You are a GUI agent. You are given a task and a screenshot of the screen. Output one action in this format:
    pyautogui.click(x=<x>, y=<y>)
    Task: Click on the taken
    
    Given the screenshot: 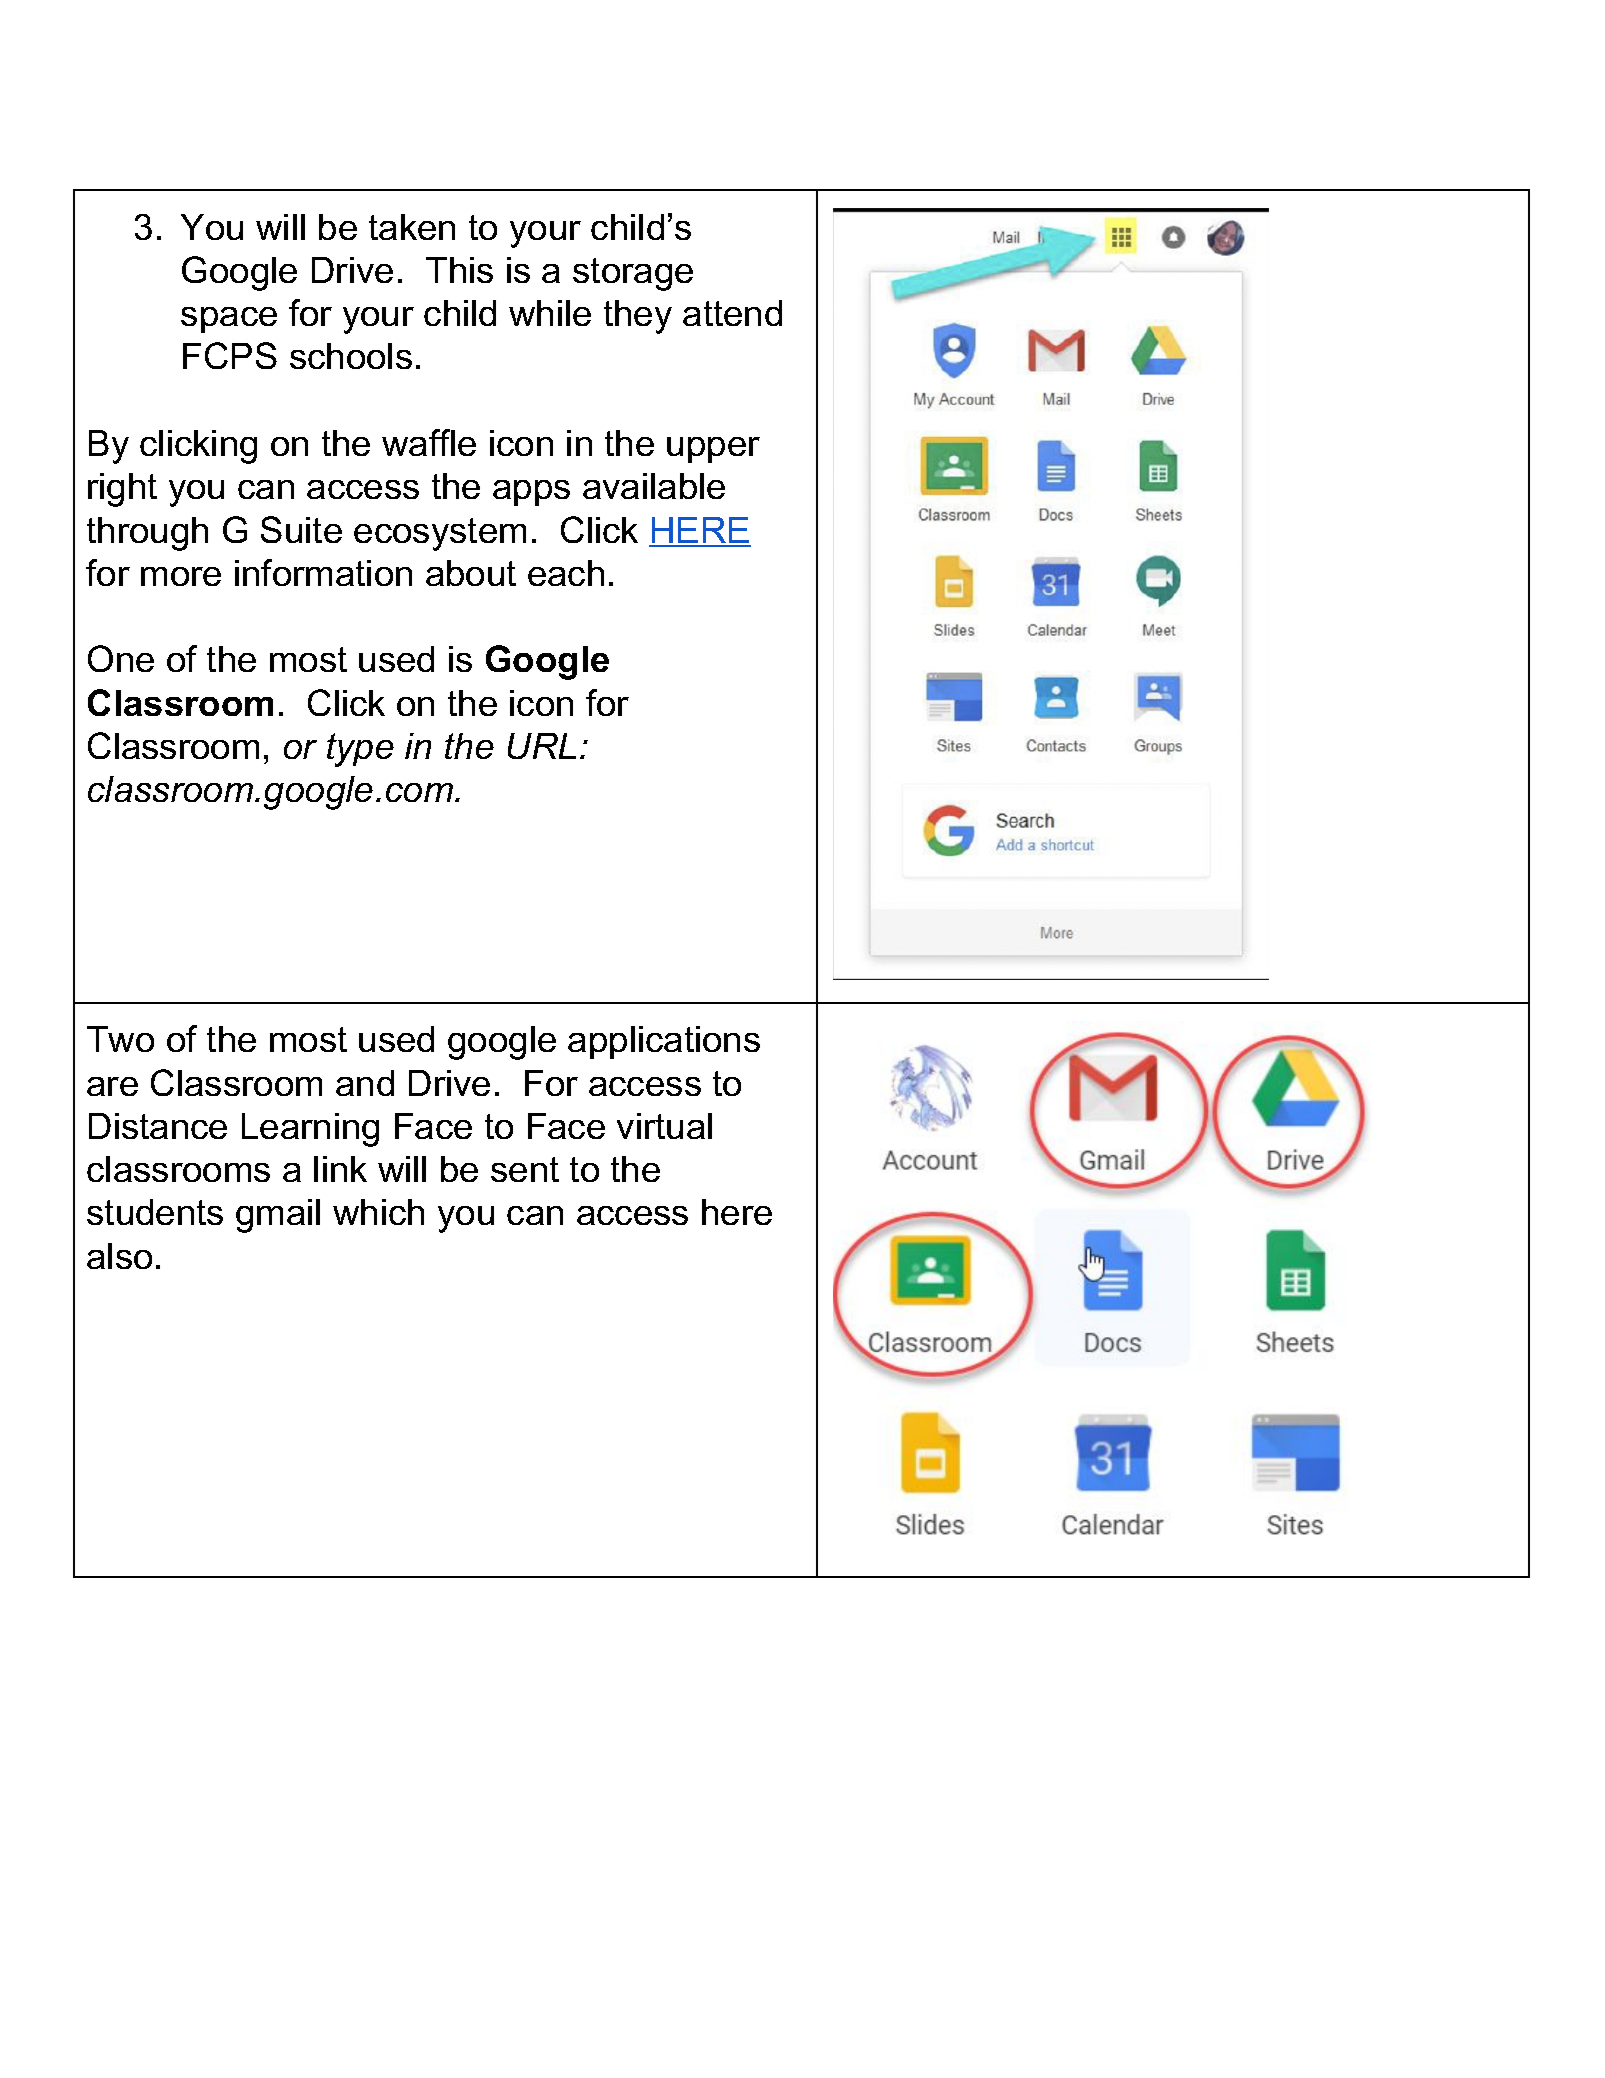 What is the action you would take?
    pyautogui.click(x=412, y=227)
